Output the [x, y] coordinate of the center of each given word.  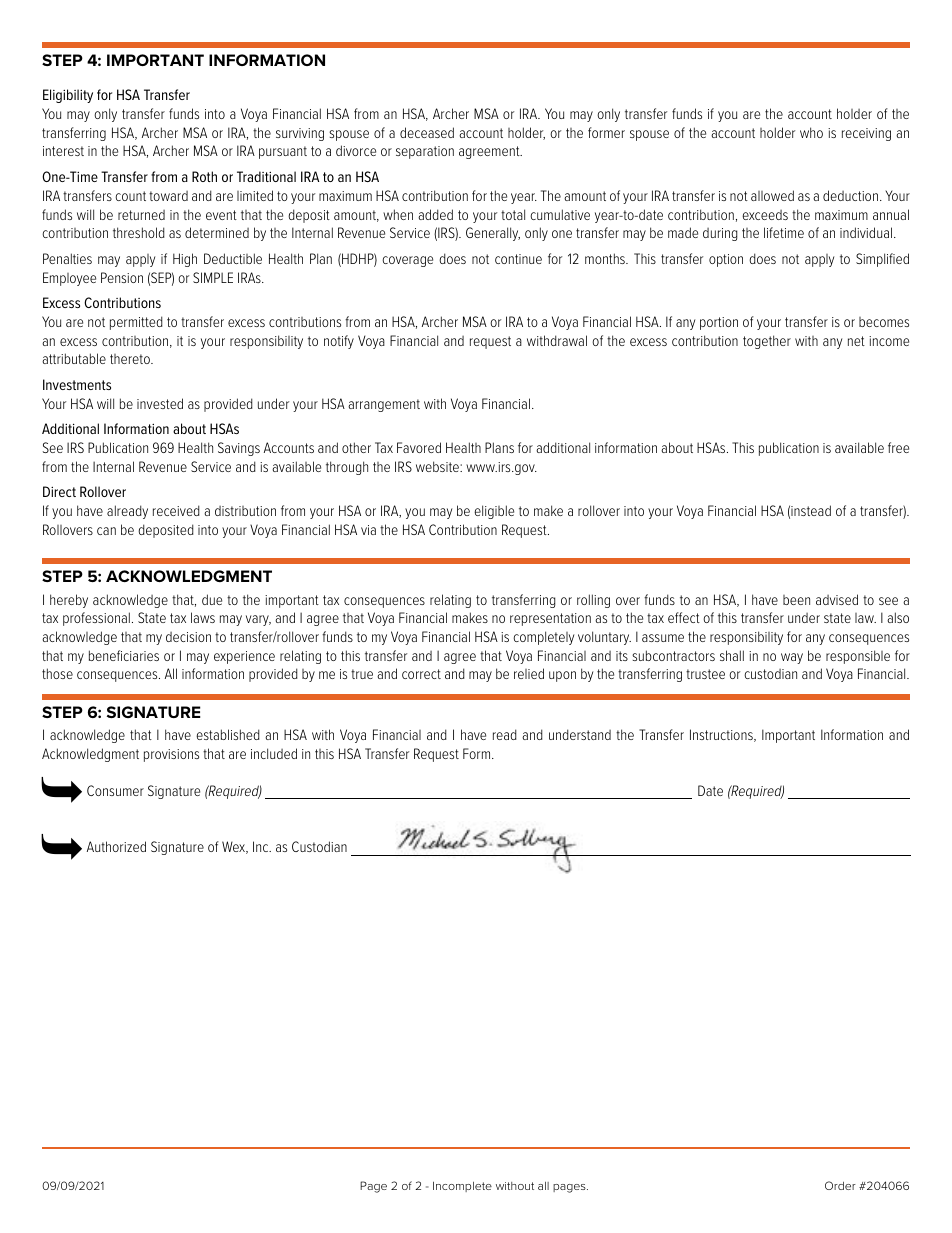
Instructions [722, 735]
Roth [204, 176]
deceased [427, 132]
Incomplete [462, 1186]
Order [840, 1185]
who [811, 132]
